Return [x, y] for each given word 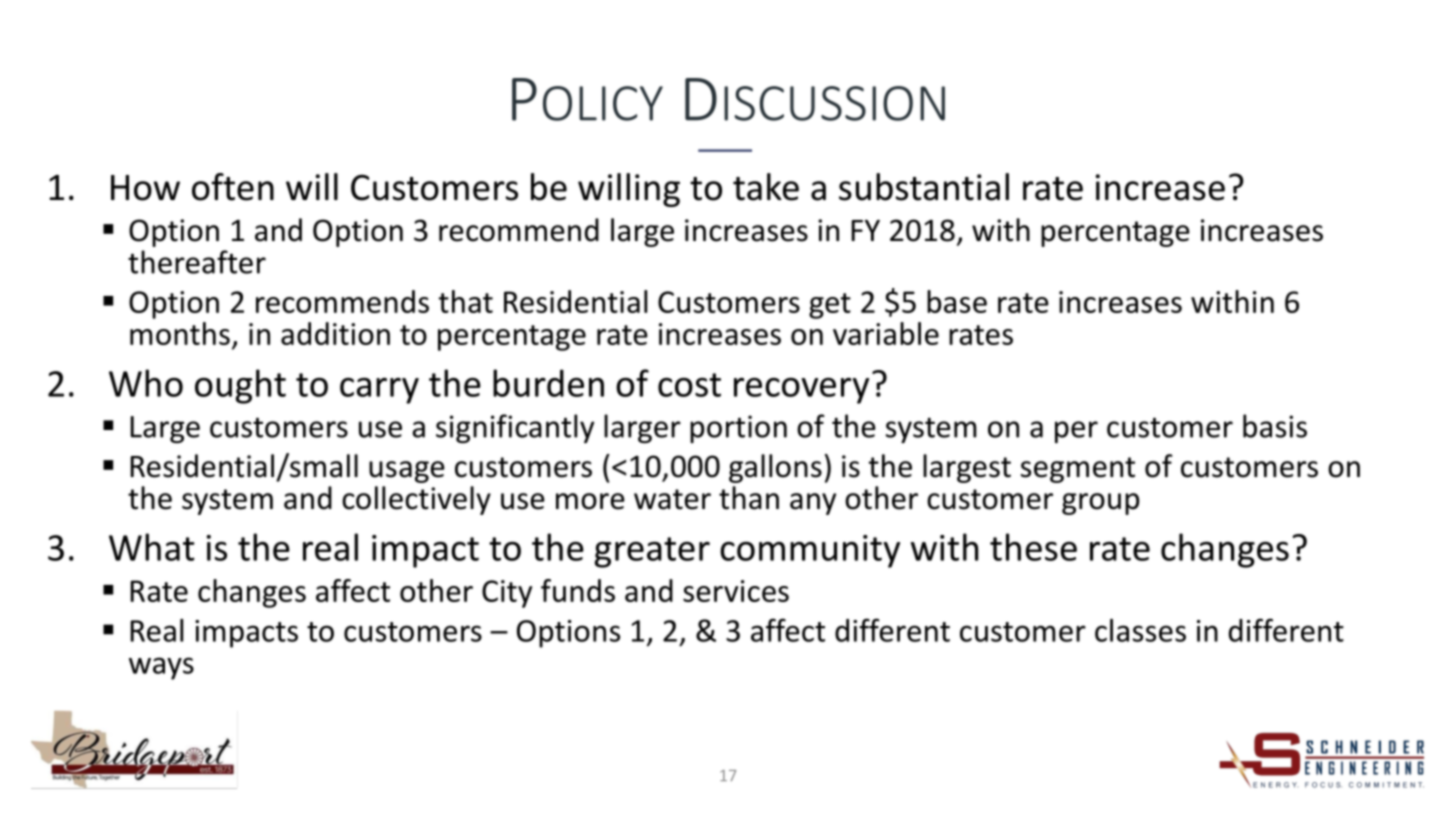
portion [738, 429]
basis [1275, 426]
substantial [924, 187]
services [736, 591]
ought [240, 386]
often [233, 187]
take [766, 187]
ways [161, 668]
